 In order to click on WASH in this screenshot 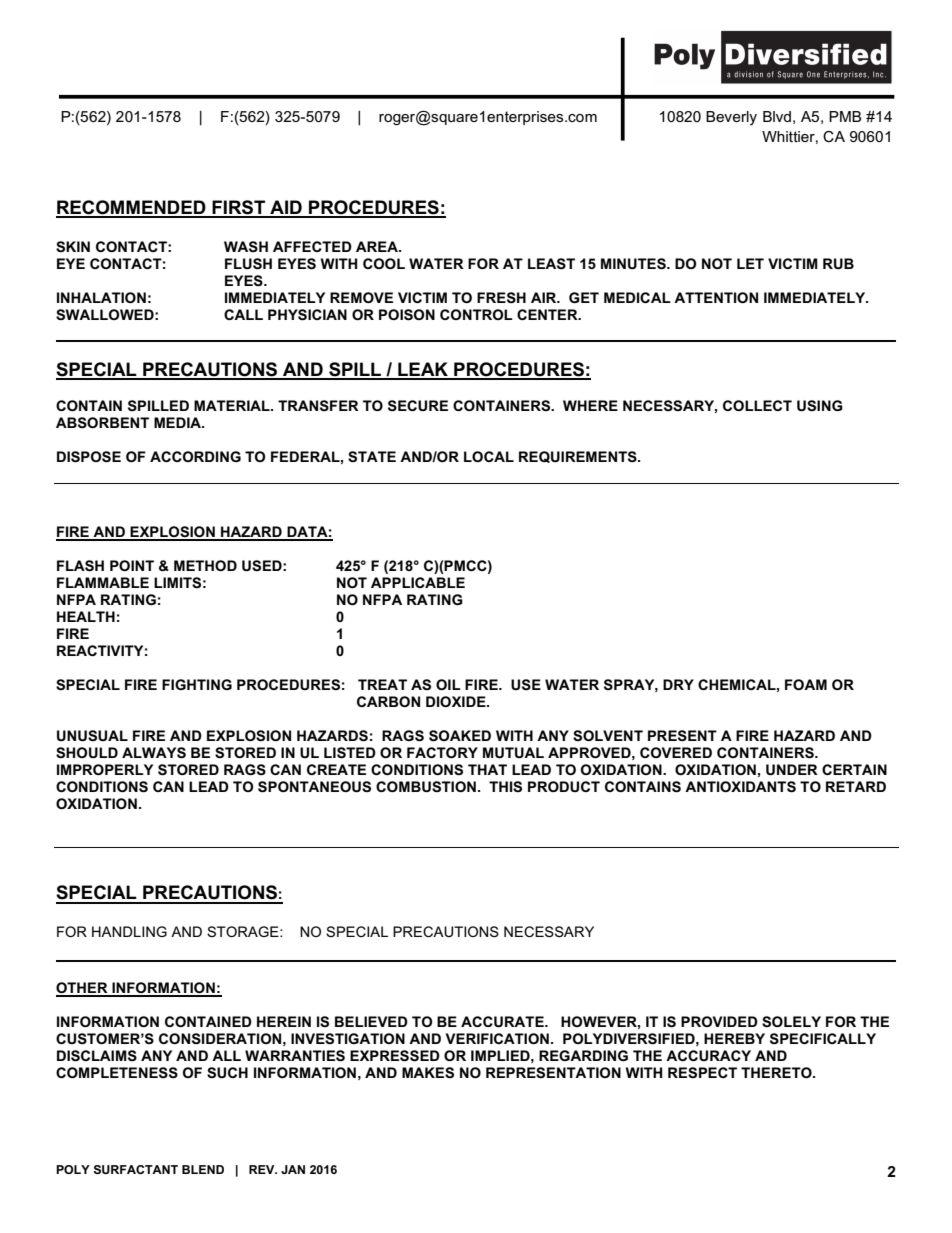, I will do `click(246, 246)`.
